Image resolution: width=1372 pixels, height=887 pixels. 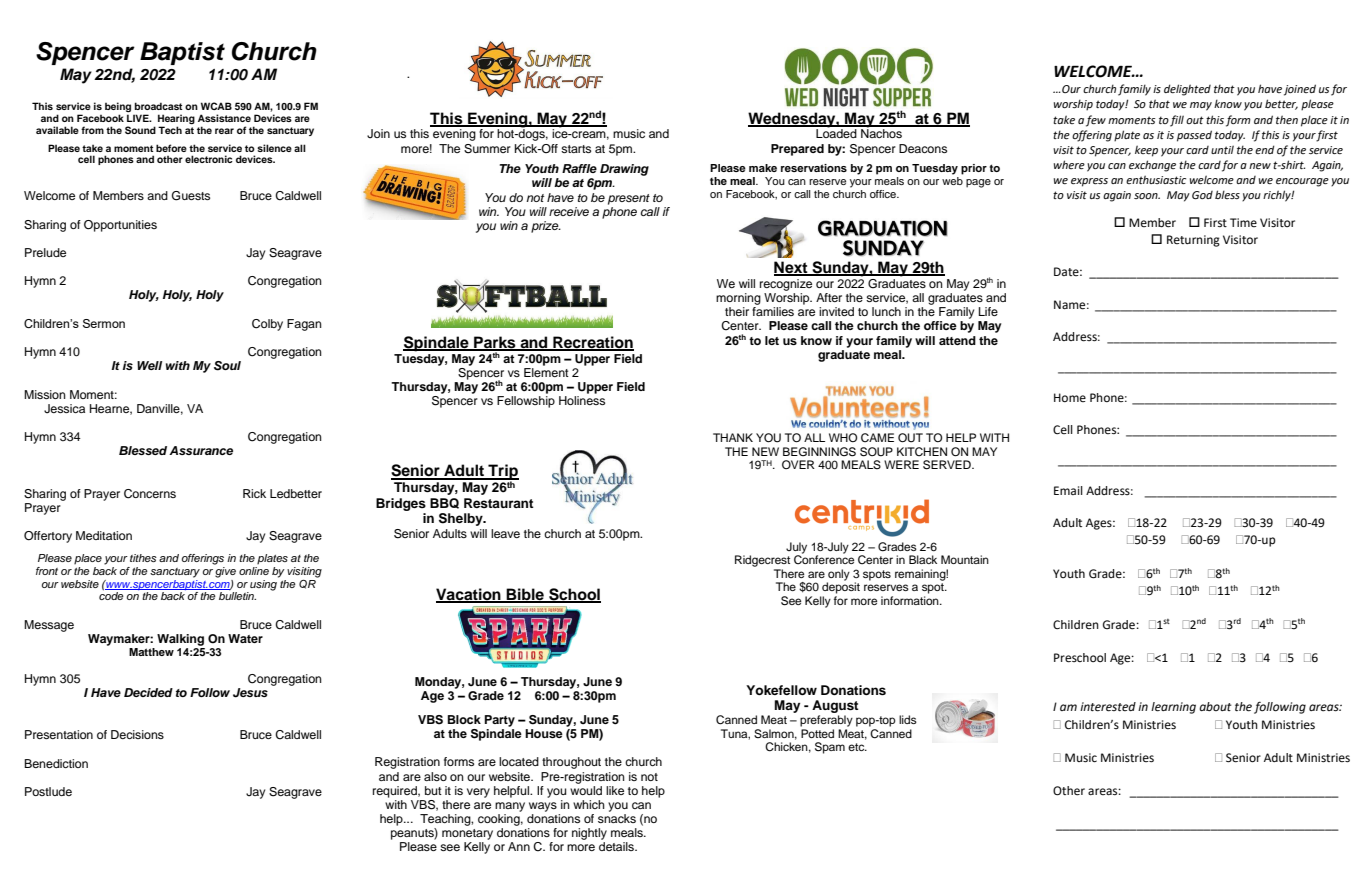 I want to click on Returning, so click(x=1193, y=241).
